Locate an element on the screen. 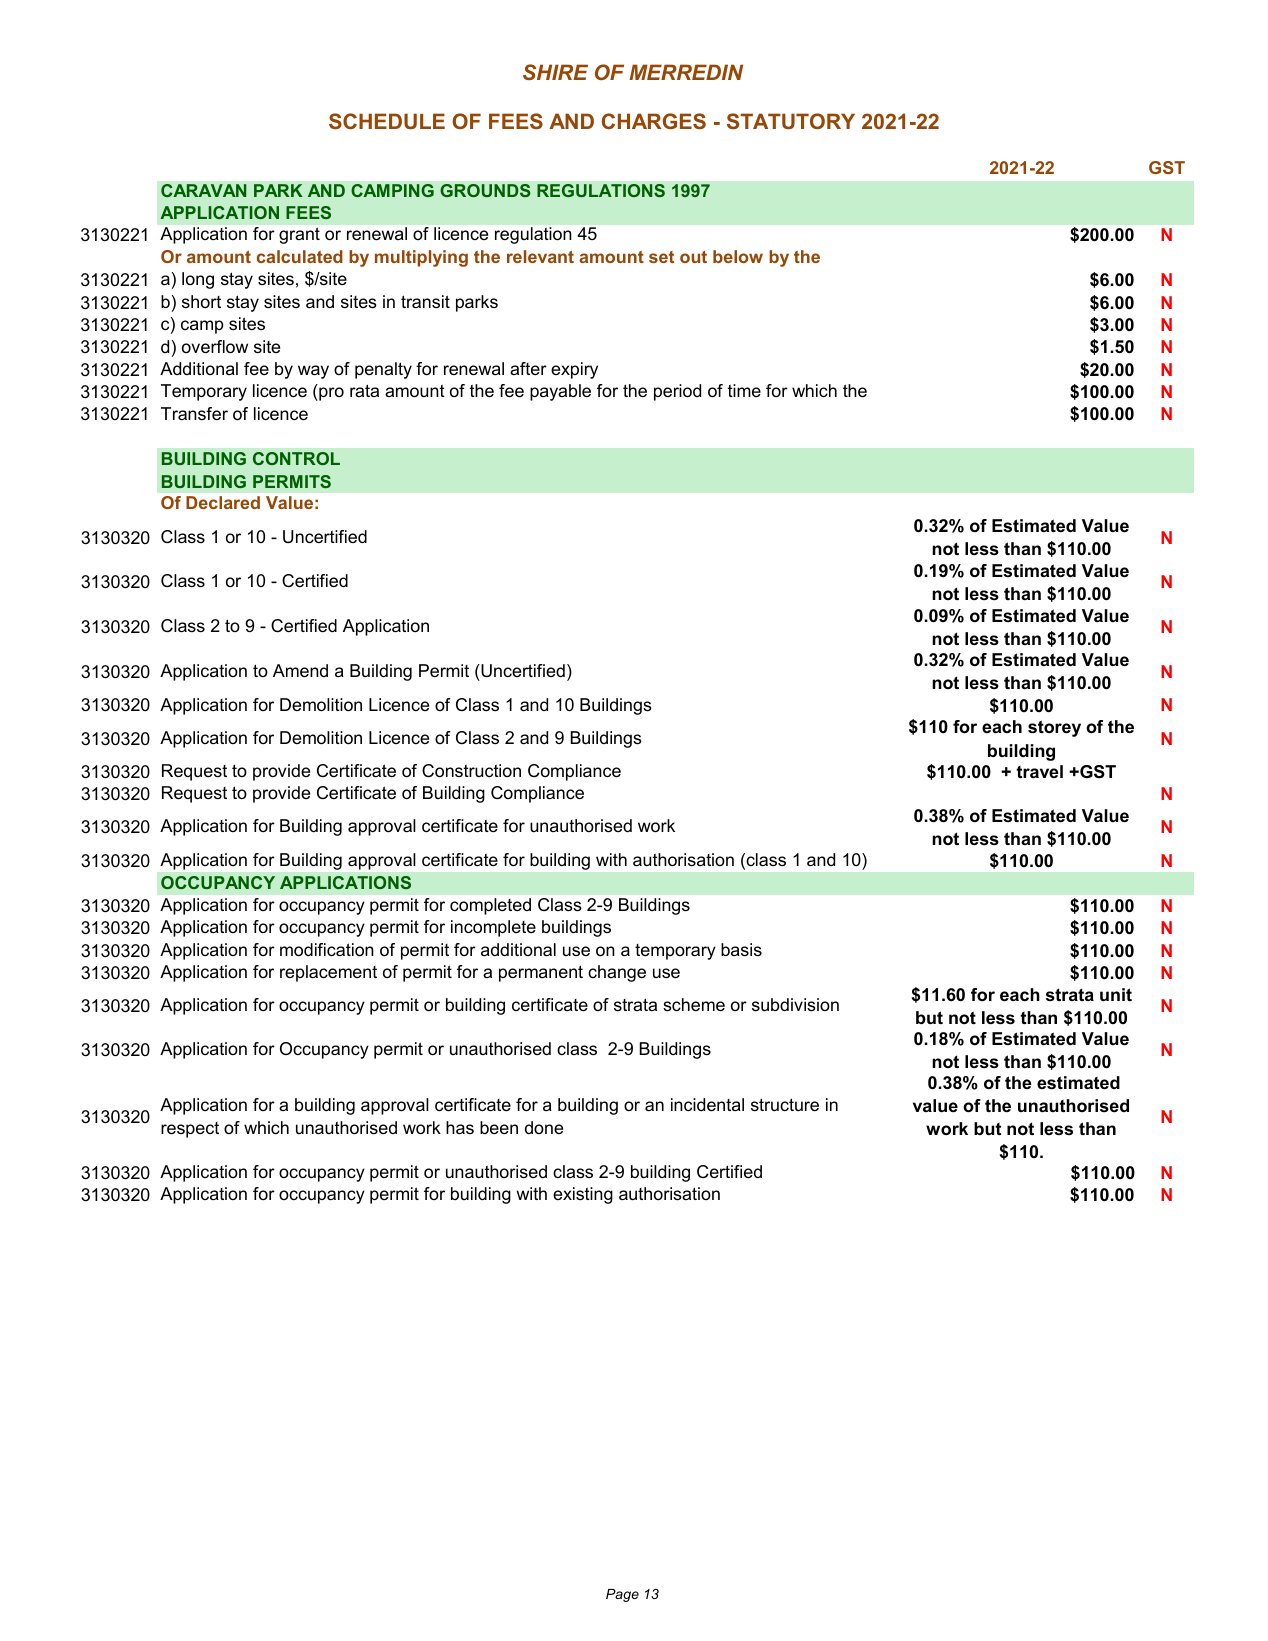 Image resolution: width=1268 pixels, height=1641 pixels. Page is located at coordinates (622, 1595).
